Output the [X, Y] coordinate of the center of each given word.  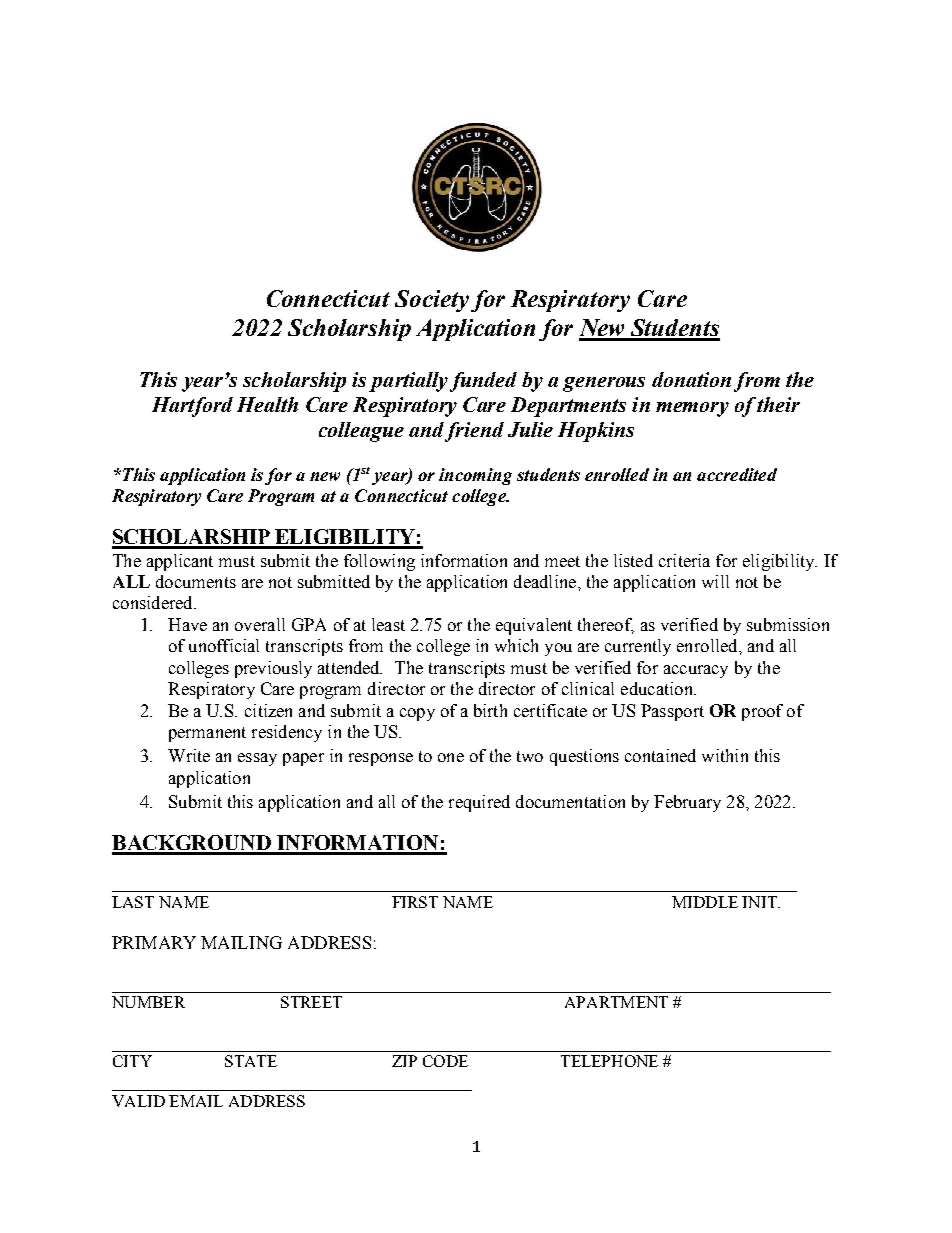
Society [432, 301]
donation [691, 379]
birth [490, 710]
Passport [672, 712]
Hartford [192, 407]
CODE [445, 1061]
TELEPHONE [609, 1061]
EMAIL [196, 1101]
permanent [207, 734]
